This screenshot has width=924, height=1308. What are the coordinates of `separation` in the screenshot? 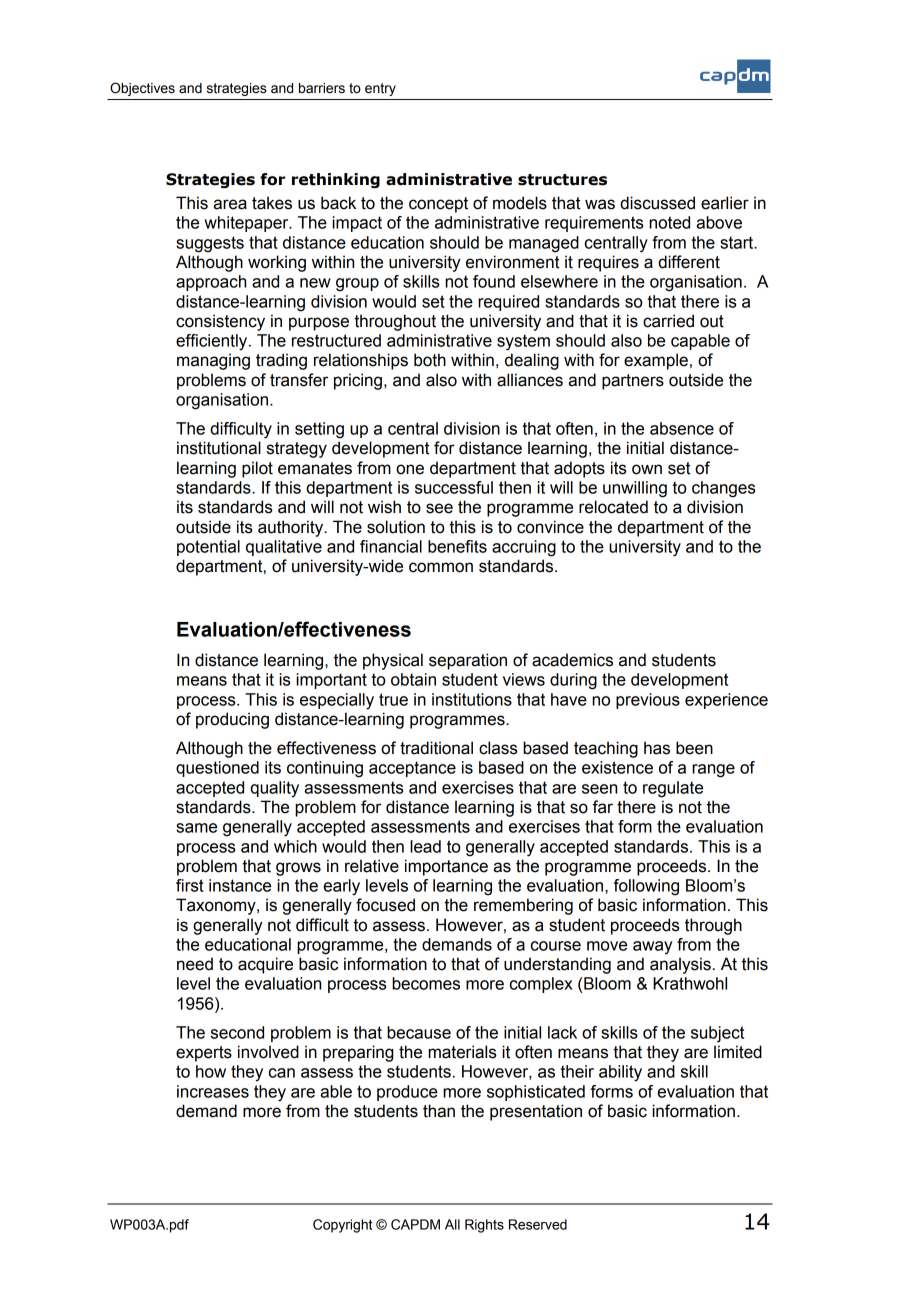 It's located at (468, 661).
